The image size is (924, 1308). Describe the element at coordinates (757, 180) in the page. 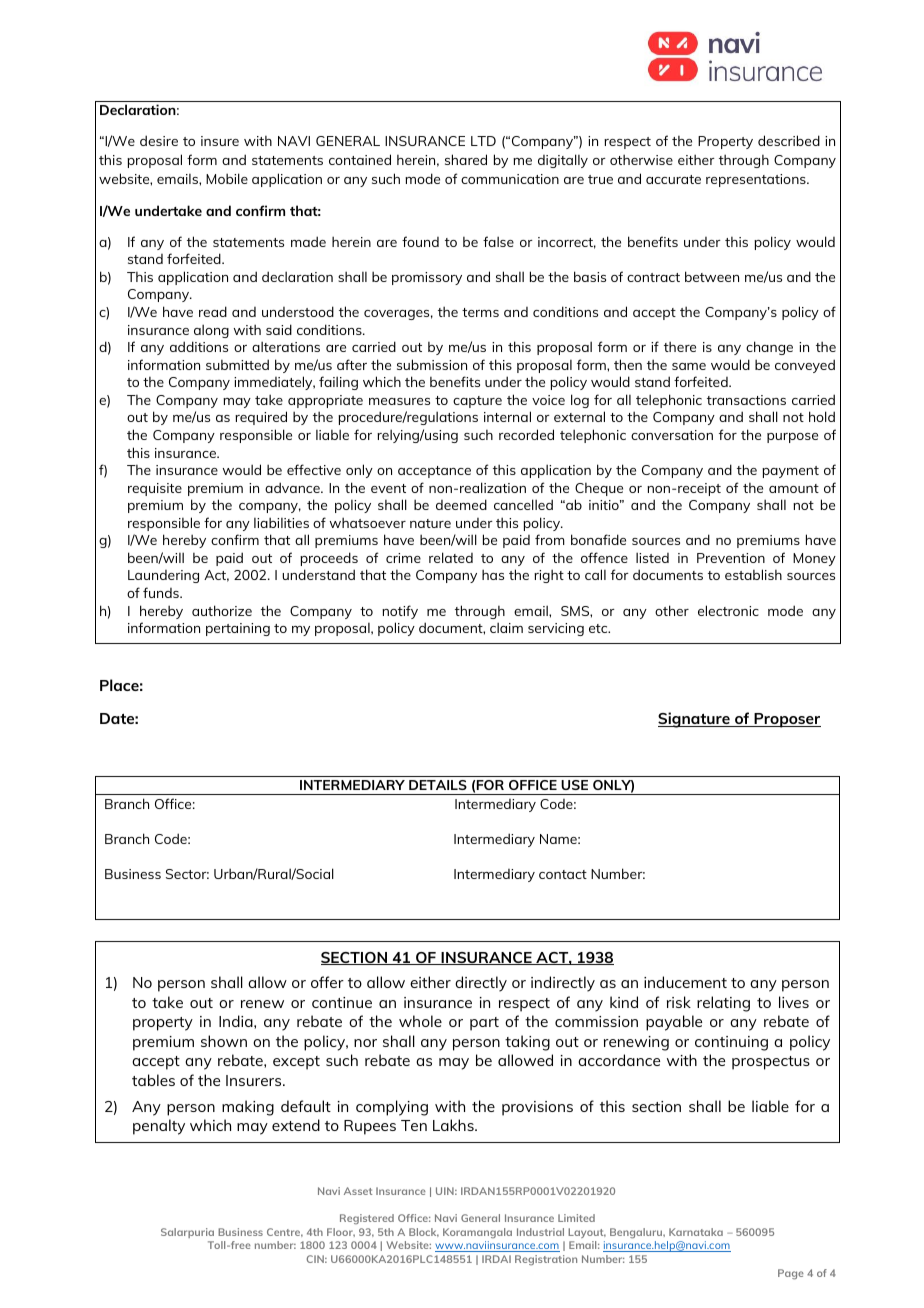

I see `representations` at that location.
